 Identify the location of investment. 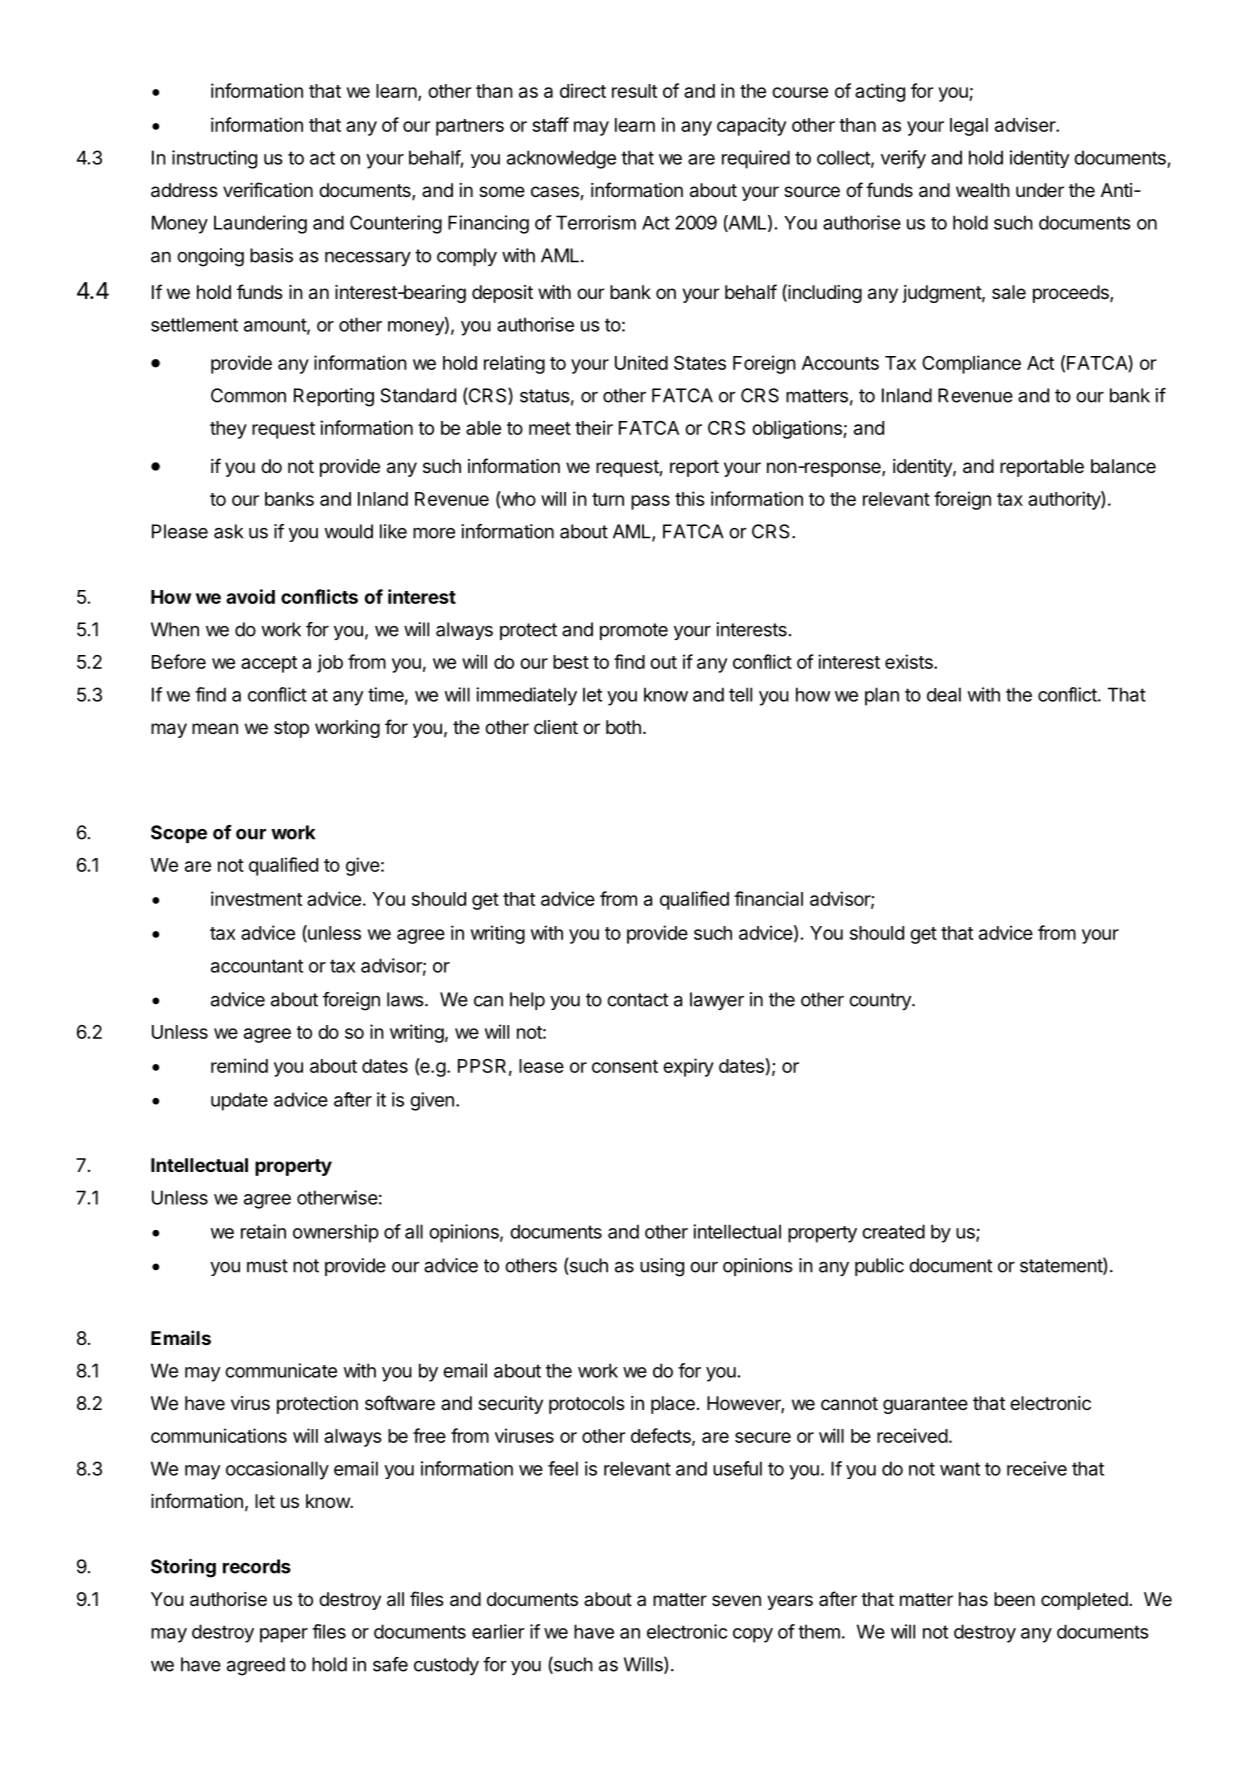
(256, 898).
